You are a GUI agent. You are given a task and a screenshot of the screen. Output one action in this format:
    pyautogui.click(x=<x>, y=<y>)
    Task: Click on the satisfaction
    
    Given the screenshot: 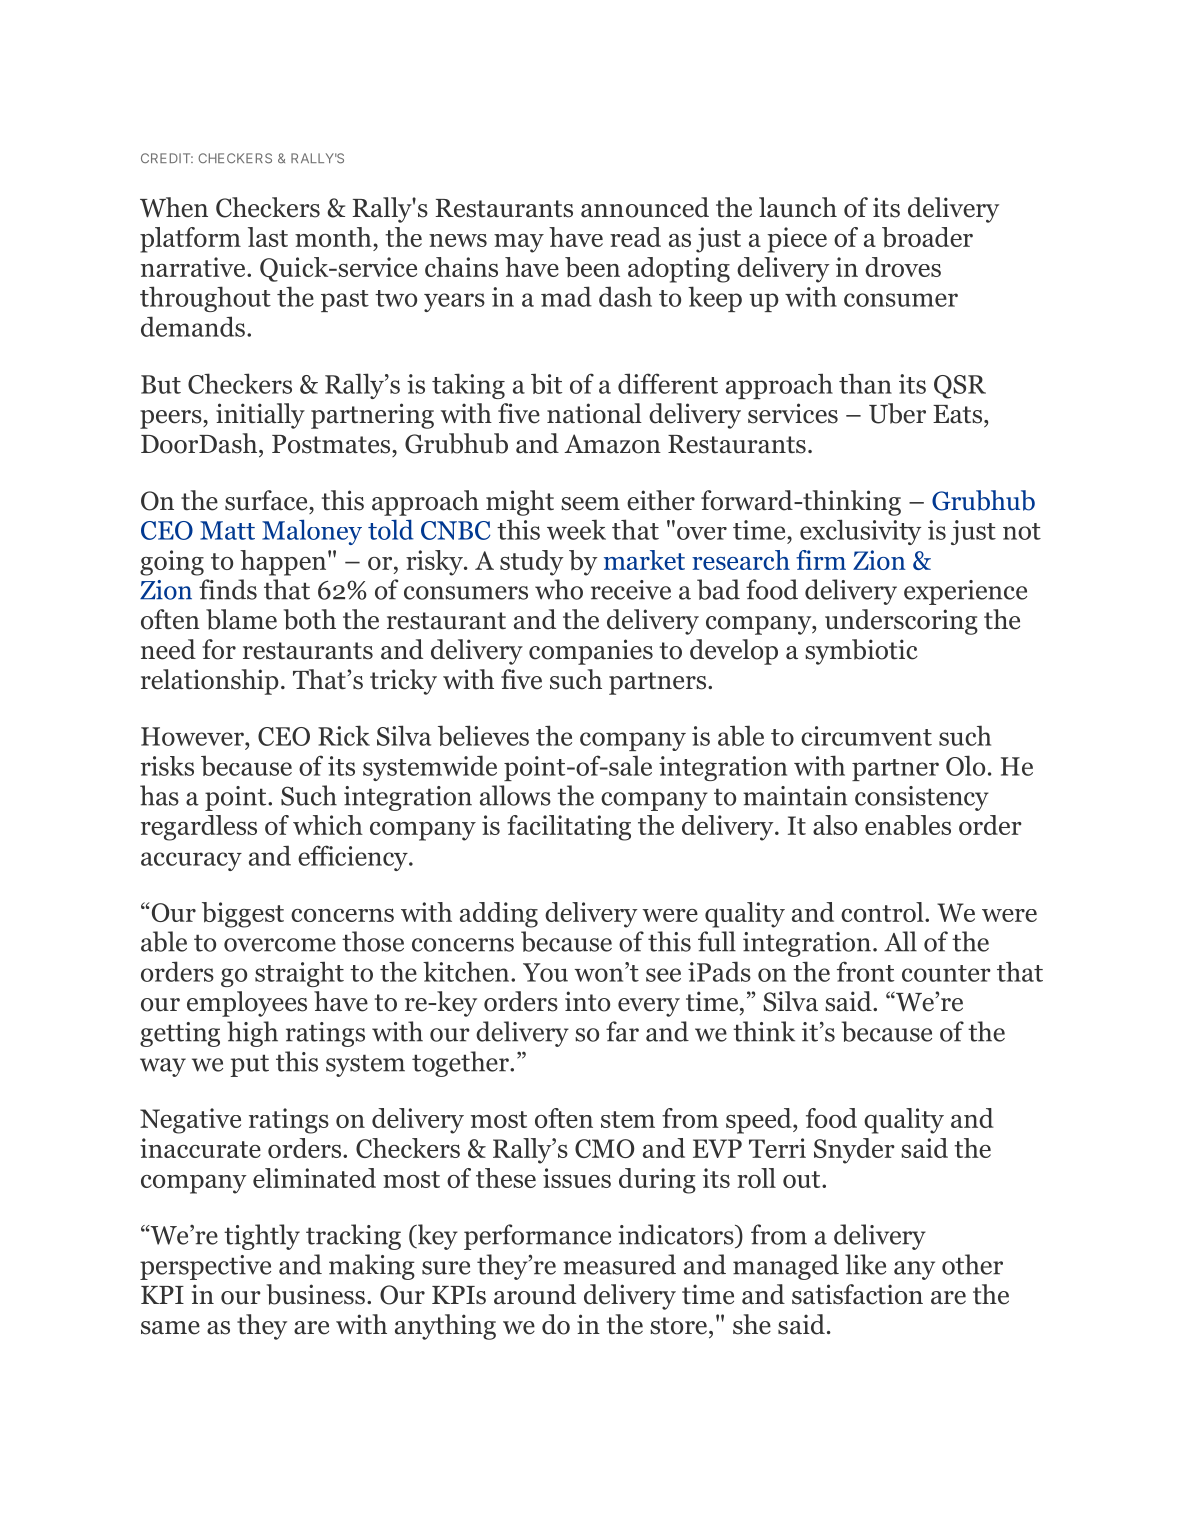 What is the action you would take?
    pyautogui.click(x=857, y=1294)
